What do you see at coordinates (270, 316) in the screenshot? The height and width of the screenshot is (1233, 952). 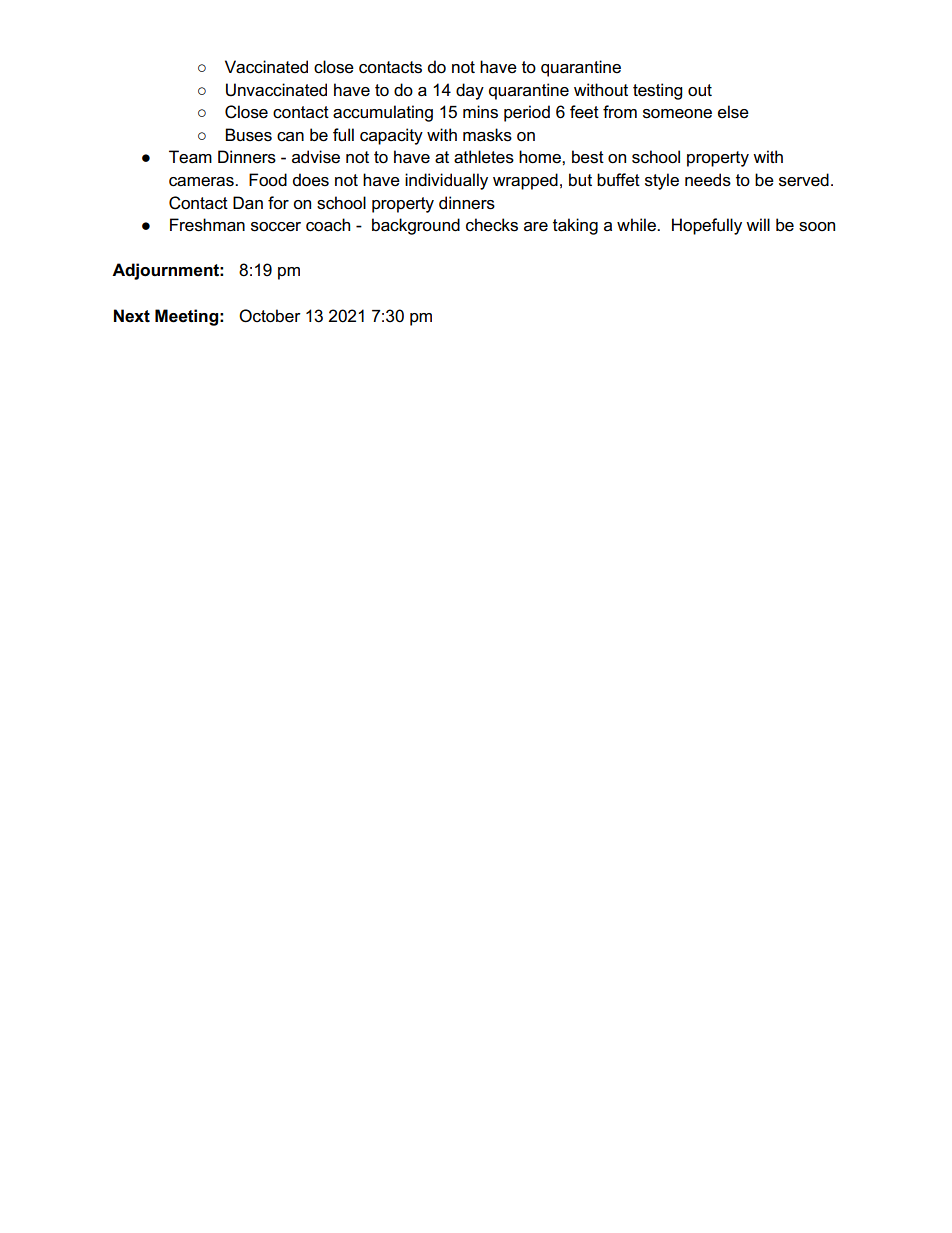 I see `October` at bounding box center [270, 316].
